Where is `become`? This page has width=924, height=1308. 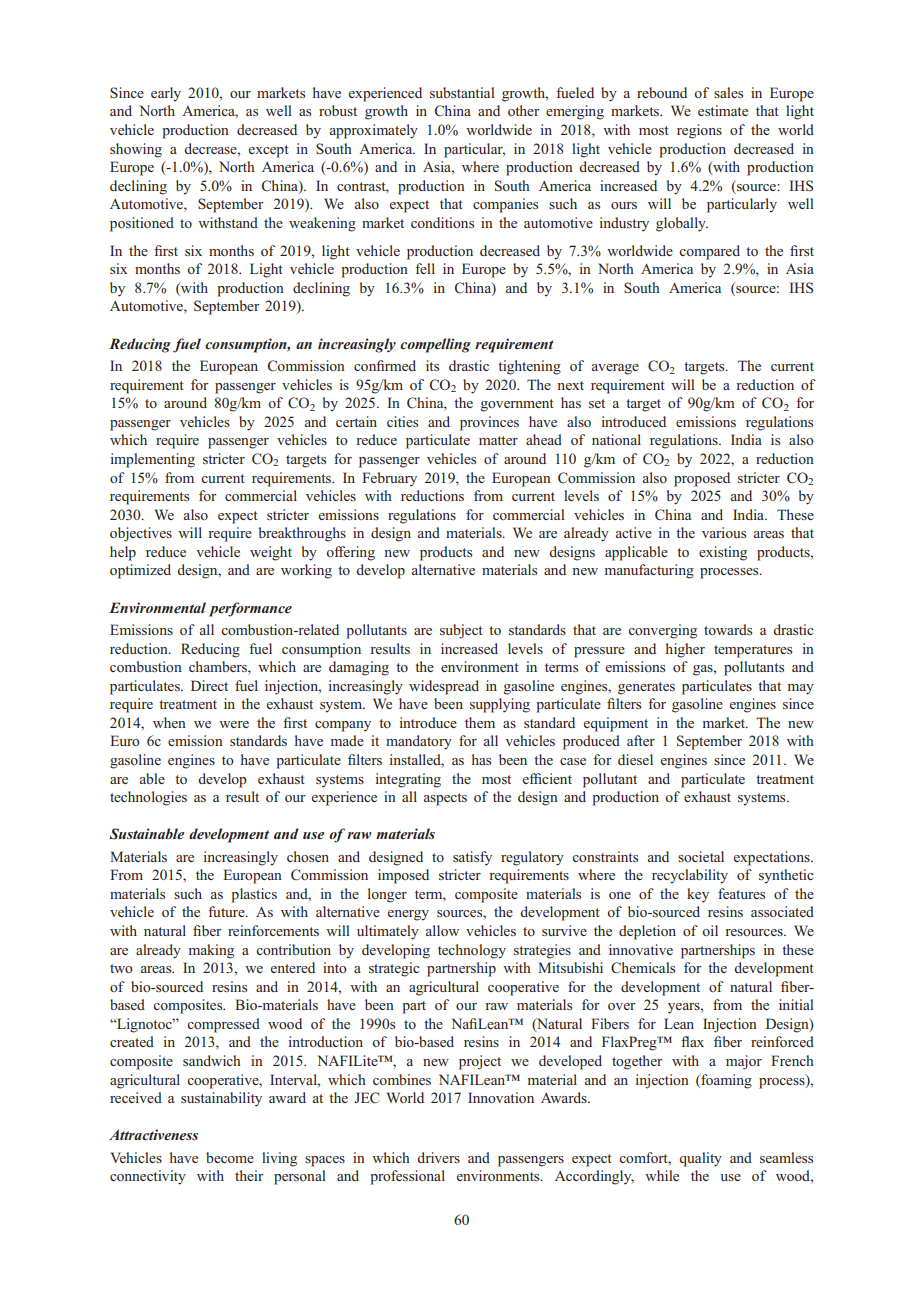
become is located at coordinates (230, 1157).
